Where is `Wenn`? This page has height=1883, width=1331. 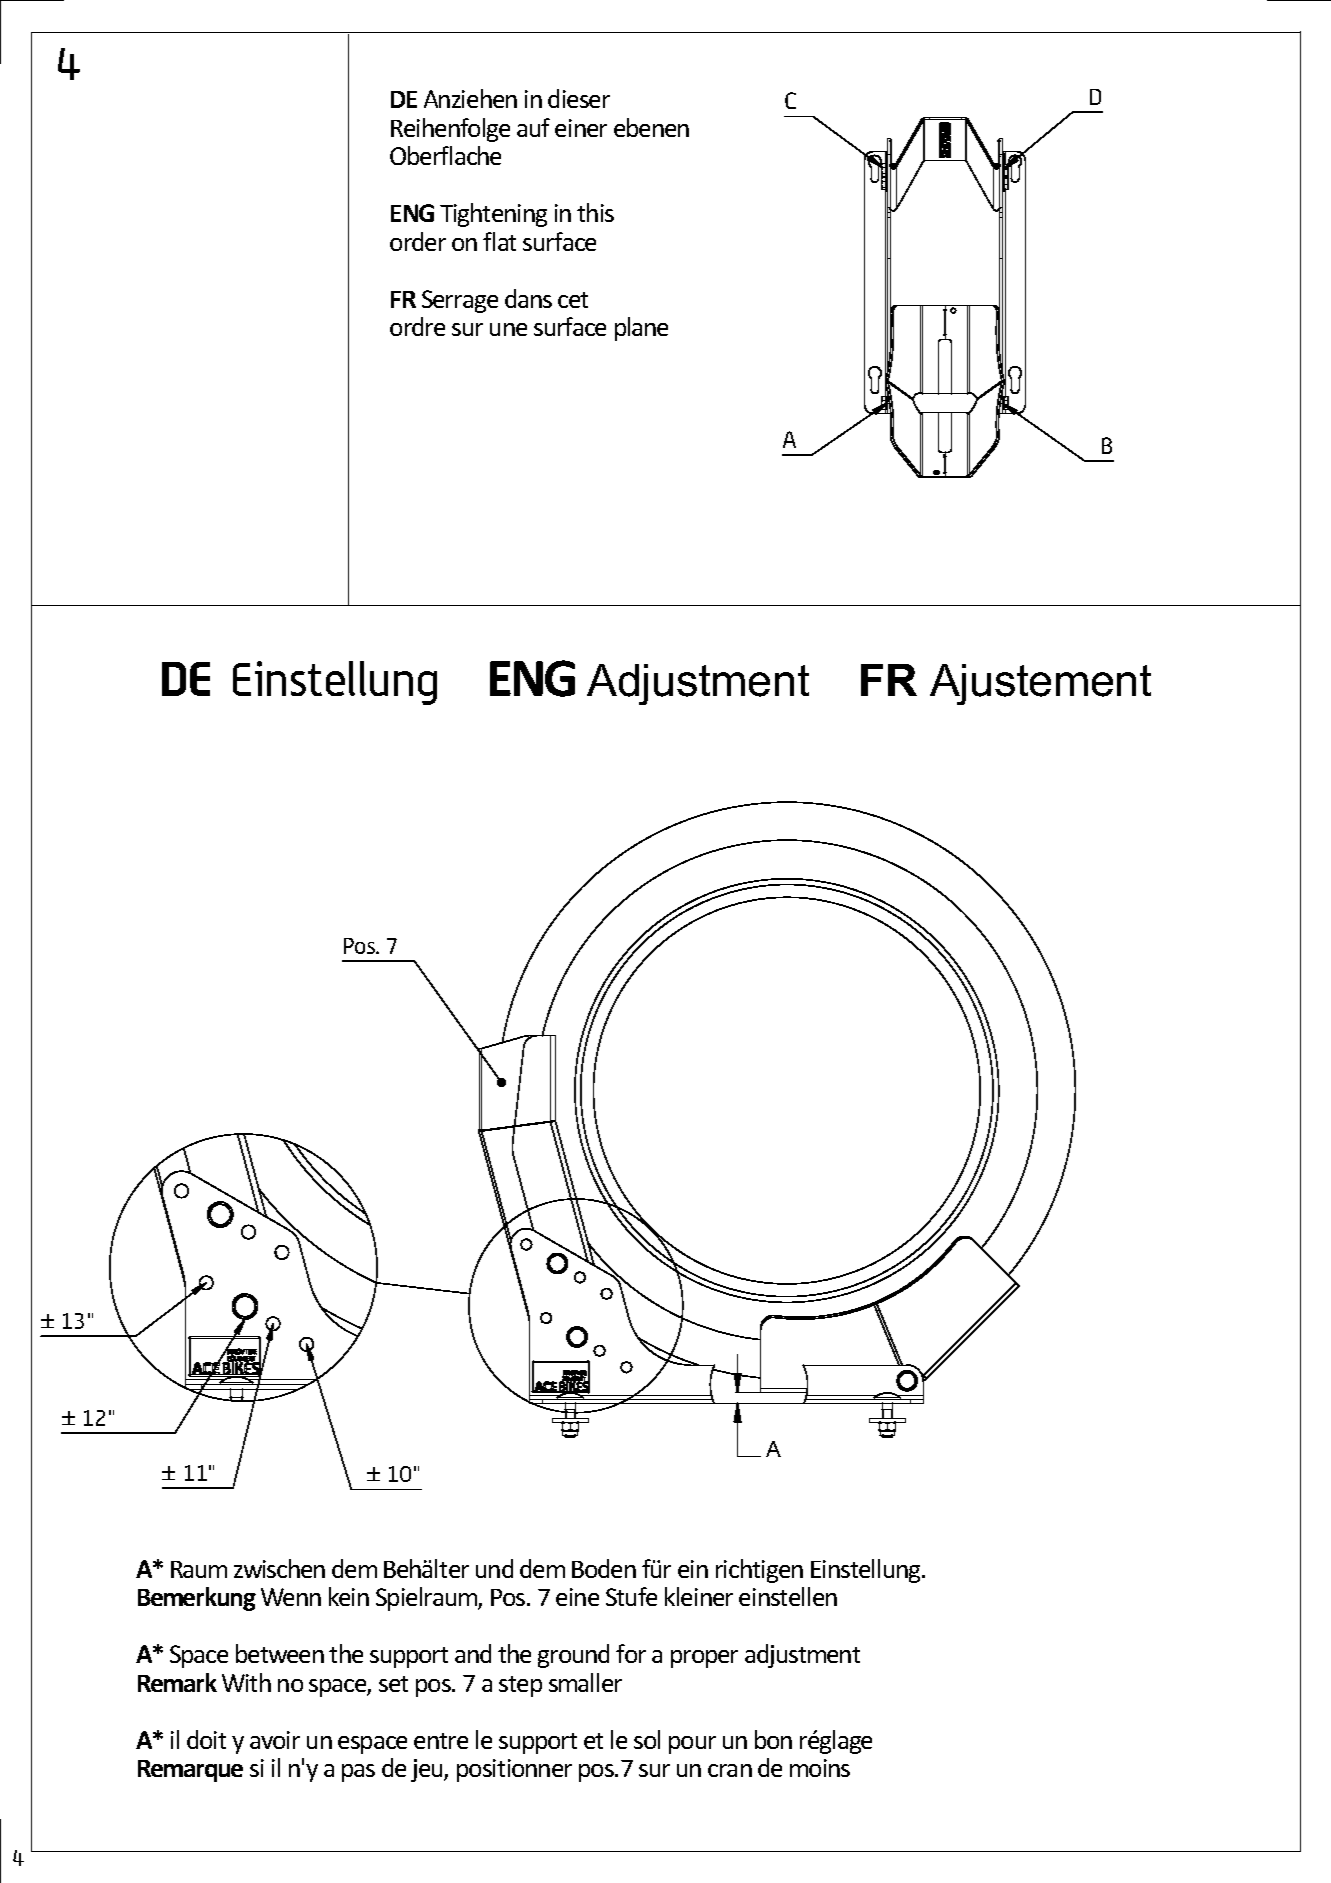 Wenn is located at coordinates (291, 1597).
